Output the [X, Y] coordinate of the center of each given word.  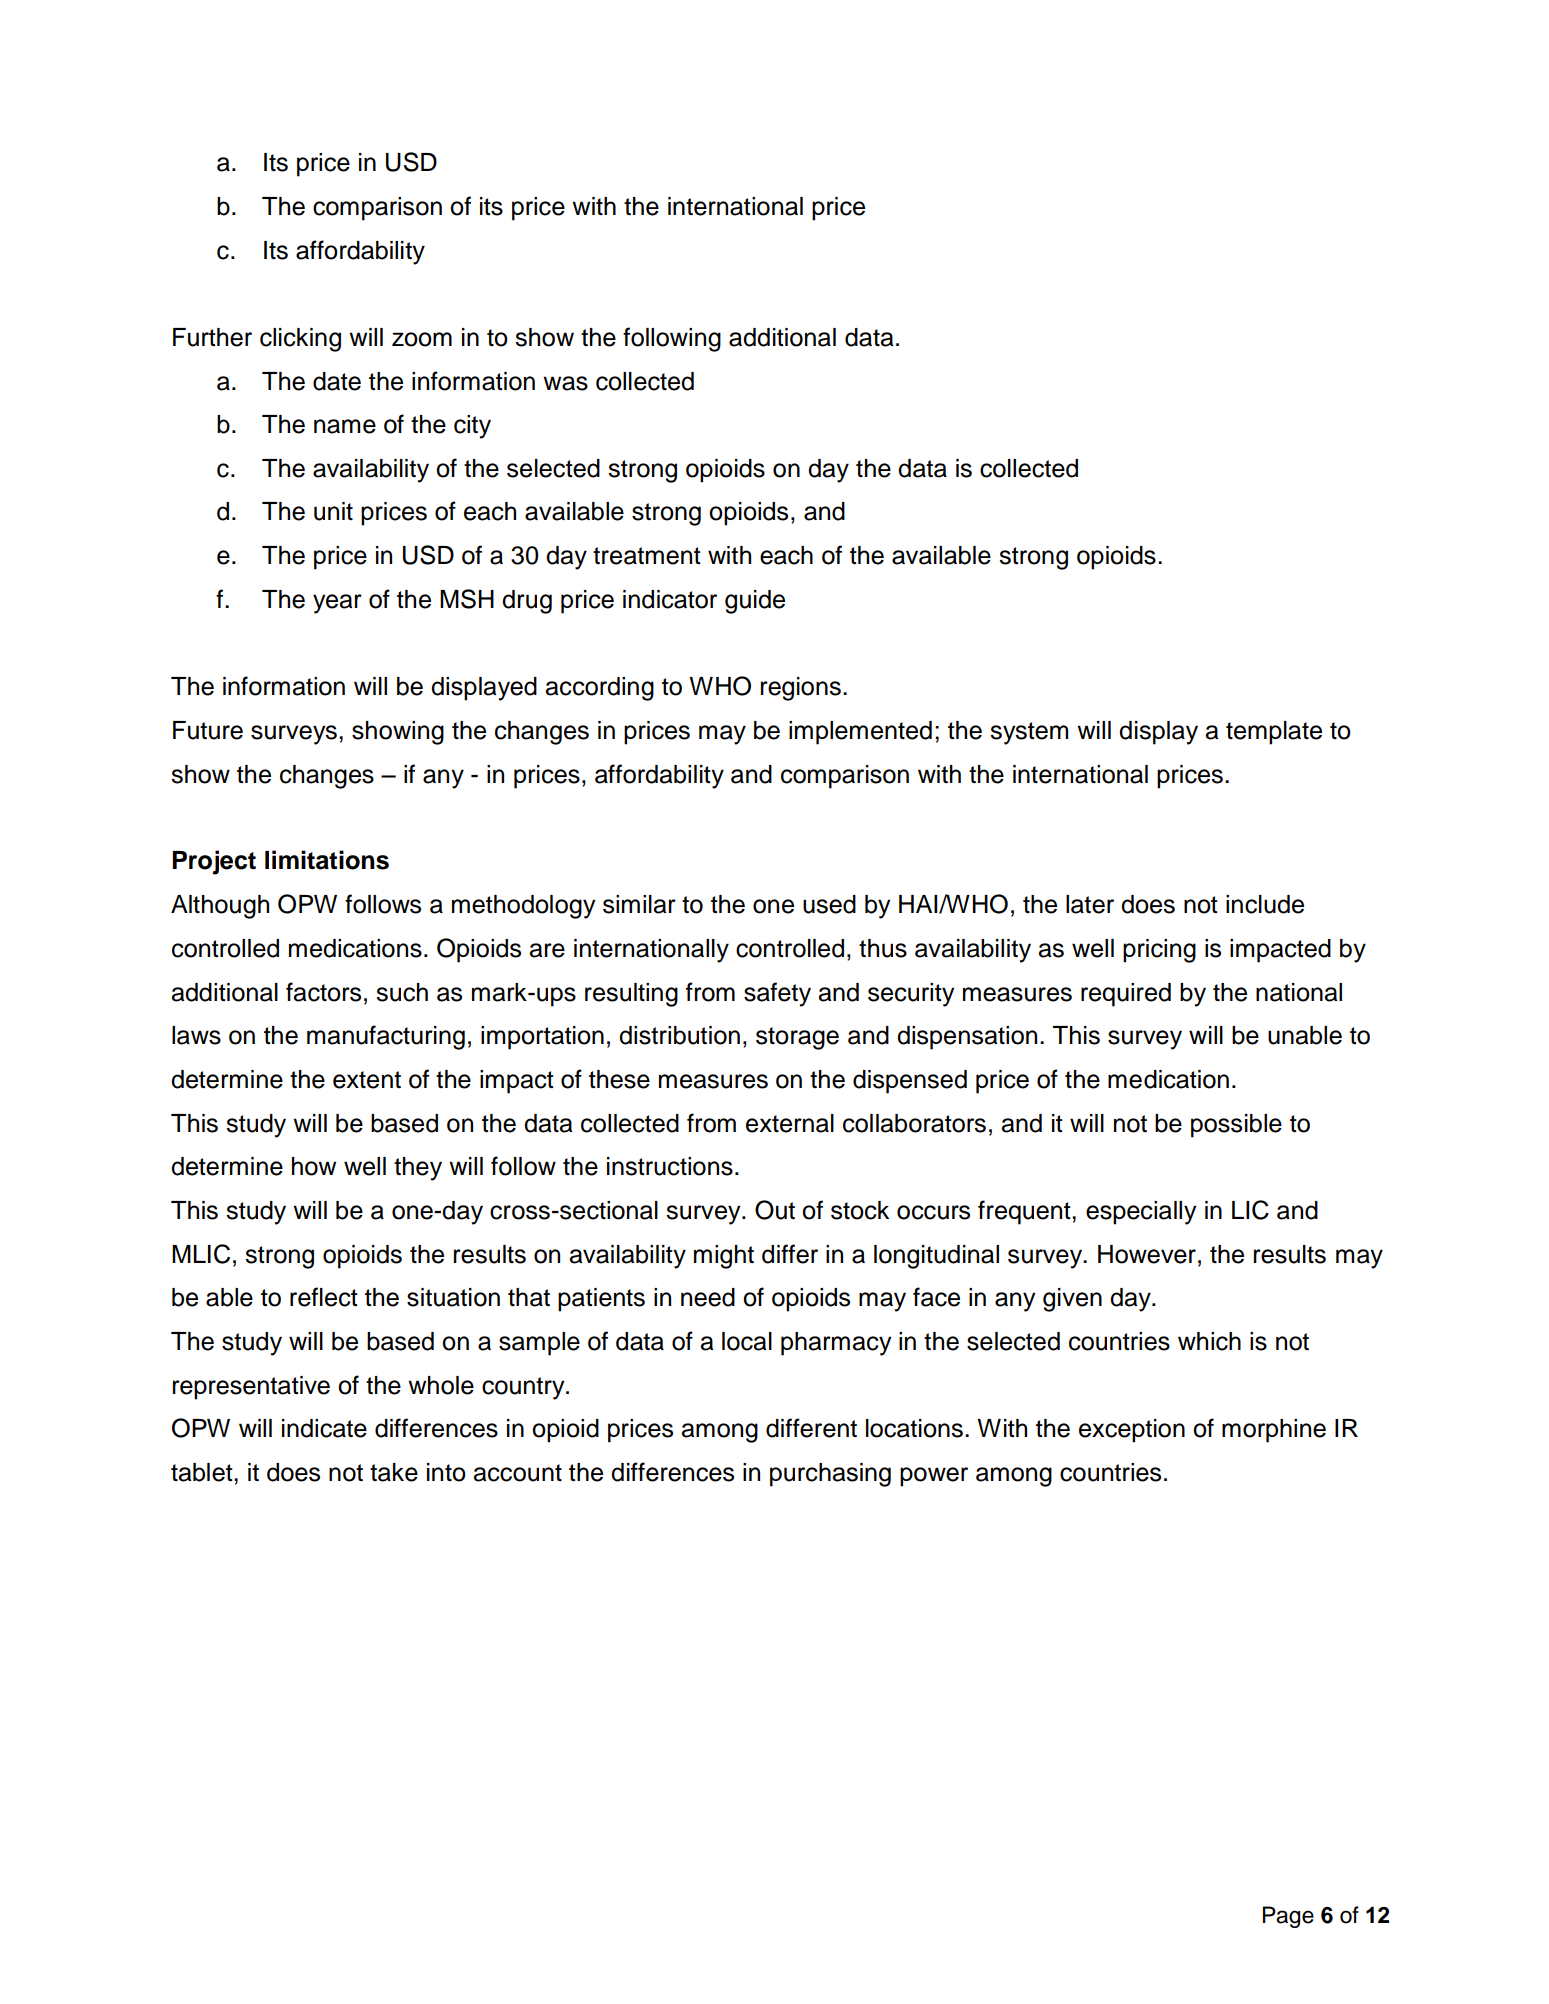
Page [1288, 1917]
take [394, 1472]
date [337, 381]
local [747, 1341]
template [1274, 733]
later [1090, 904]
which [1209, 1341]
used [829, 904]
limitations [327, 860]
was [565, 383]
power [934, 1477]
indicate [324, 1428]
